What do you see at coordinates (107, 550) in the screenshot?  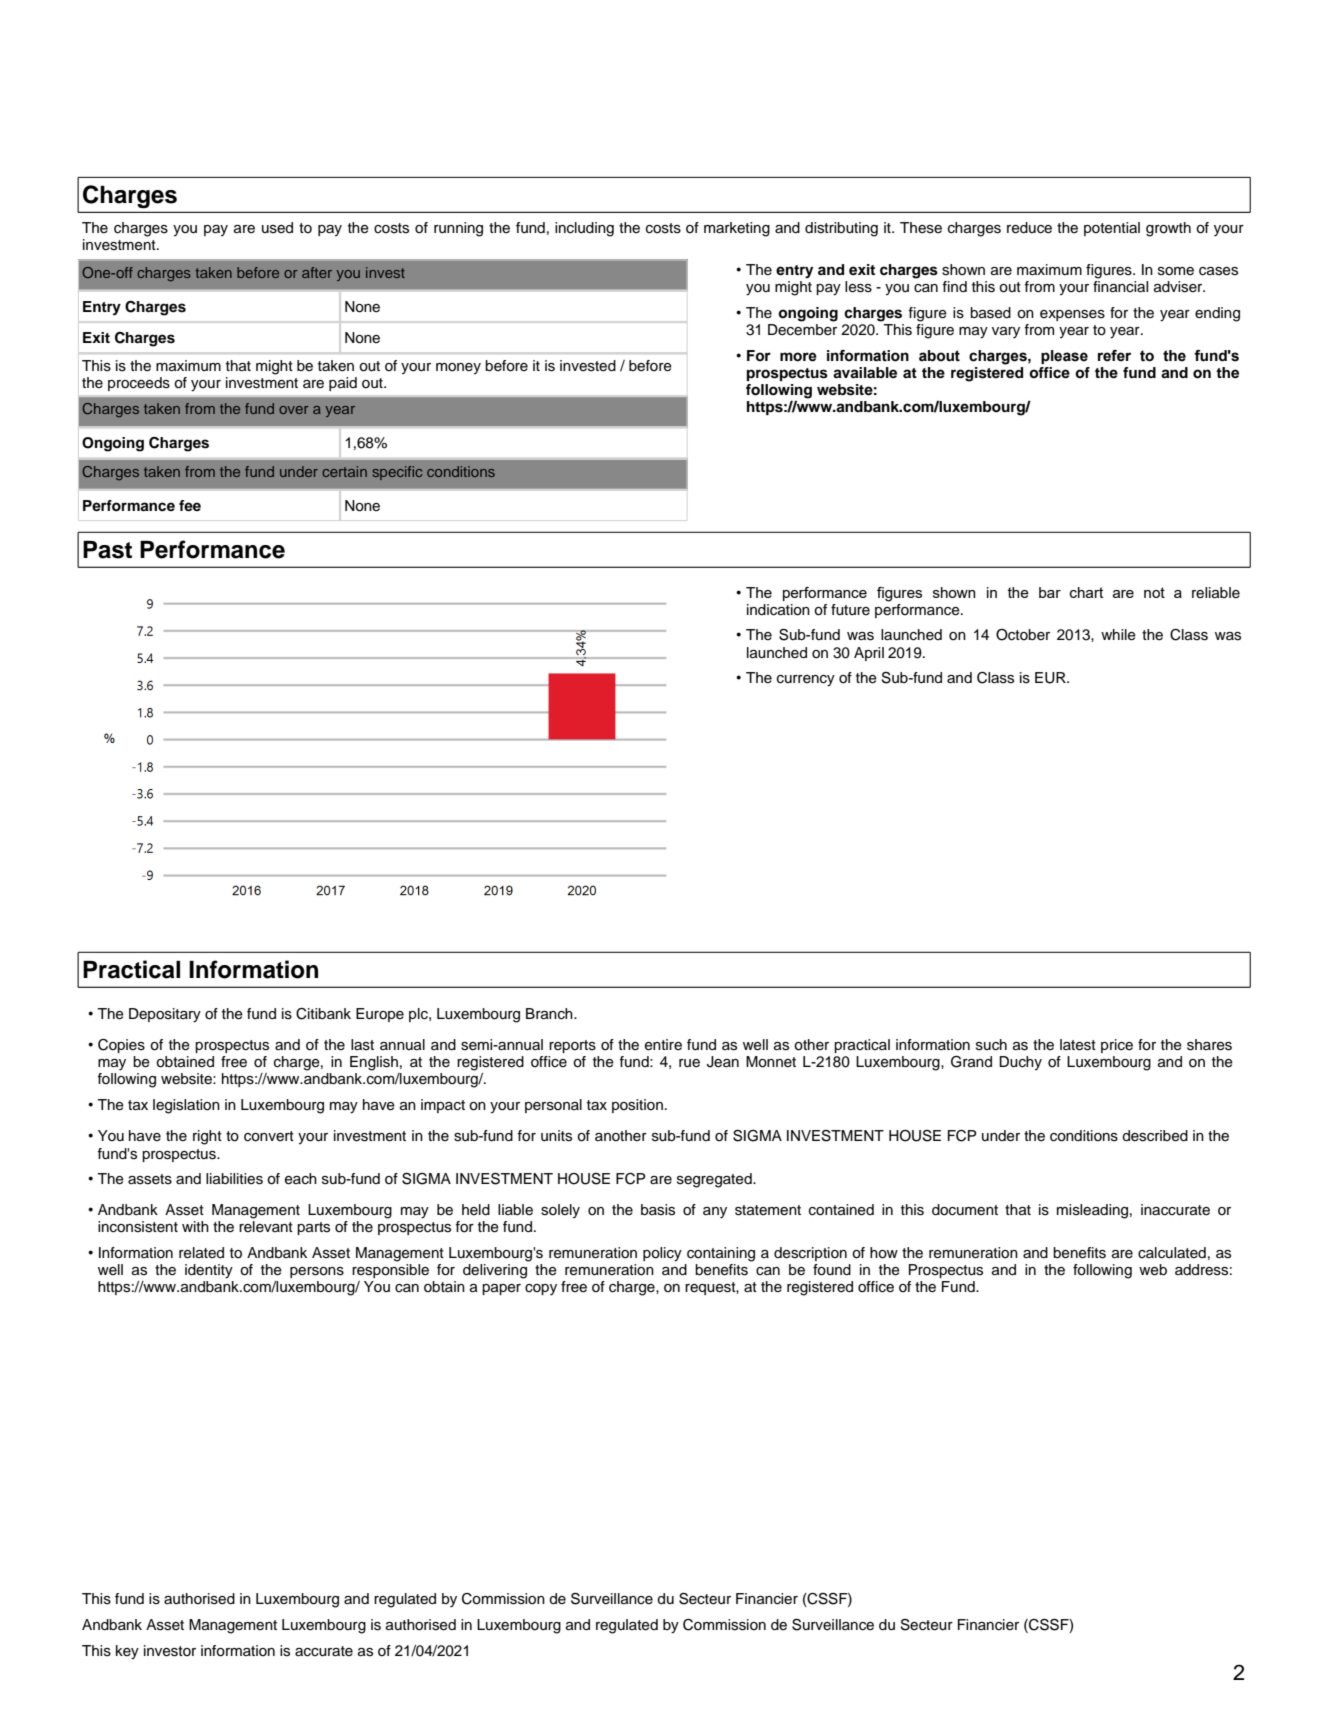 I see `Past` at bounding box center [107, 550].
